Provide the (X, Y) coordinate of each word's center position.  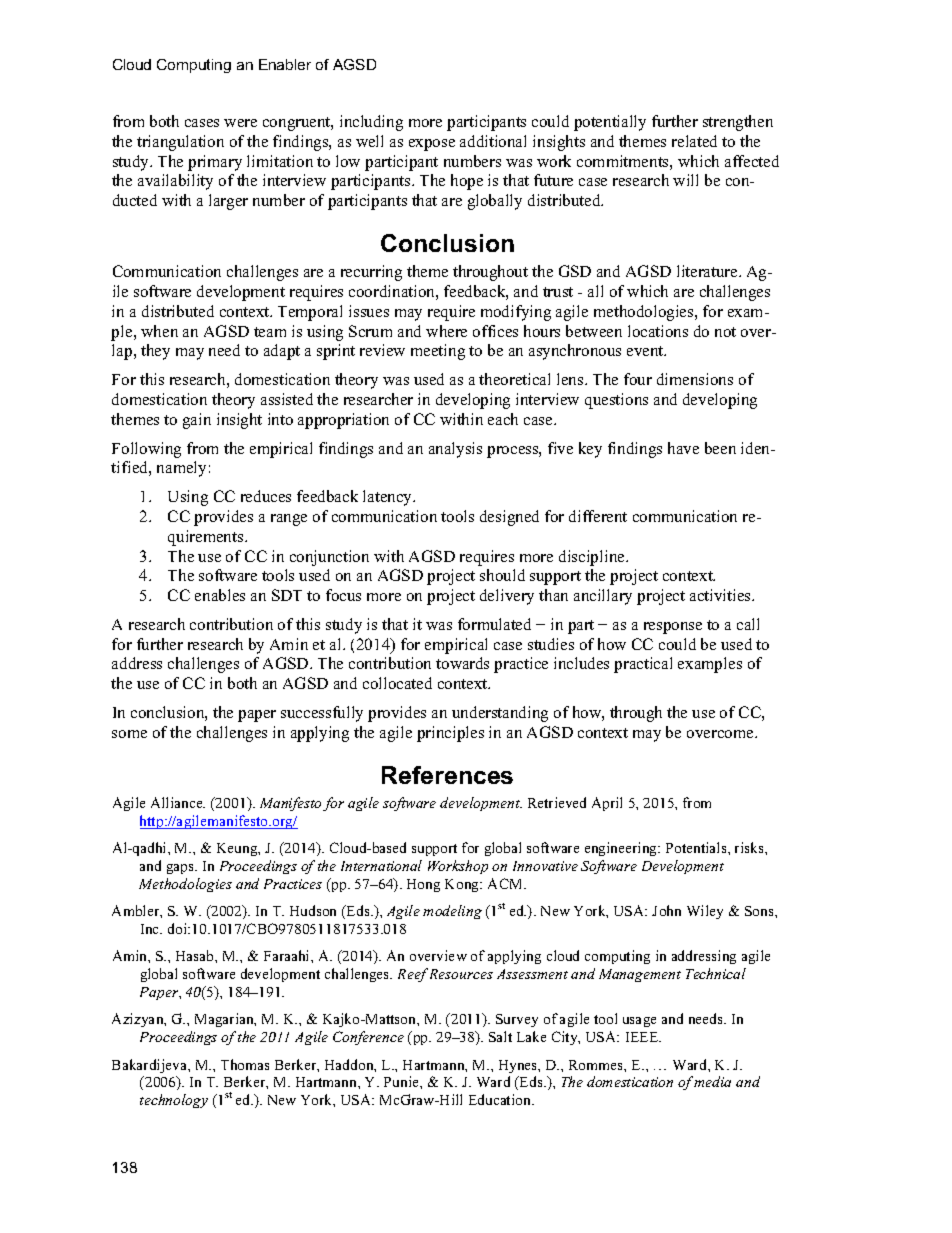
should (502, 575)
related (694, 141)
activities (721, 595)
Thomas (245, 1064)
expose (432, 145)
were (240, 123)
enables (220, 595)
